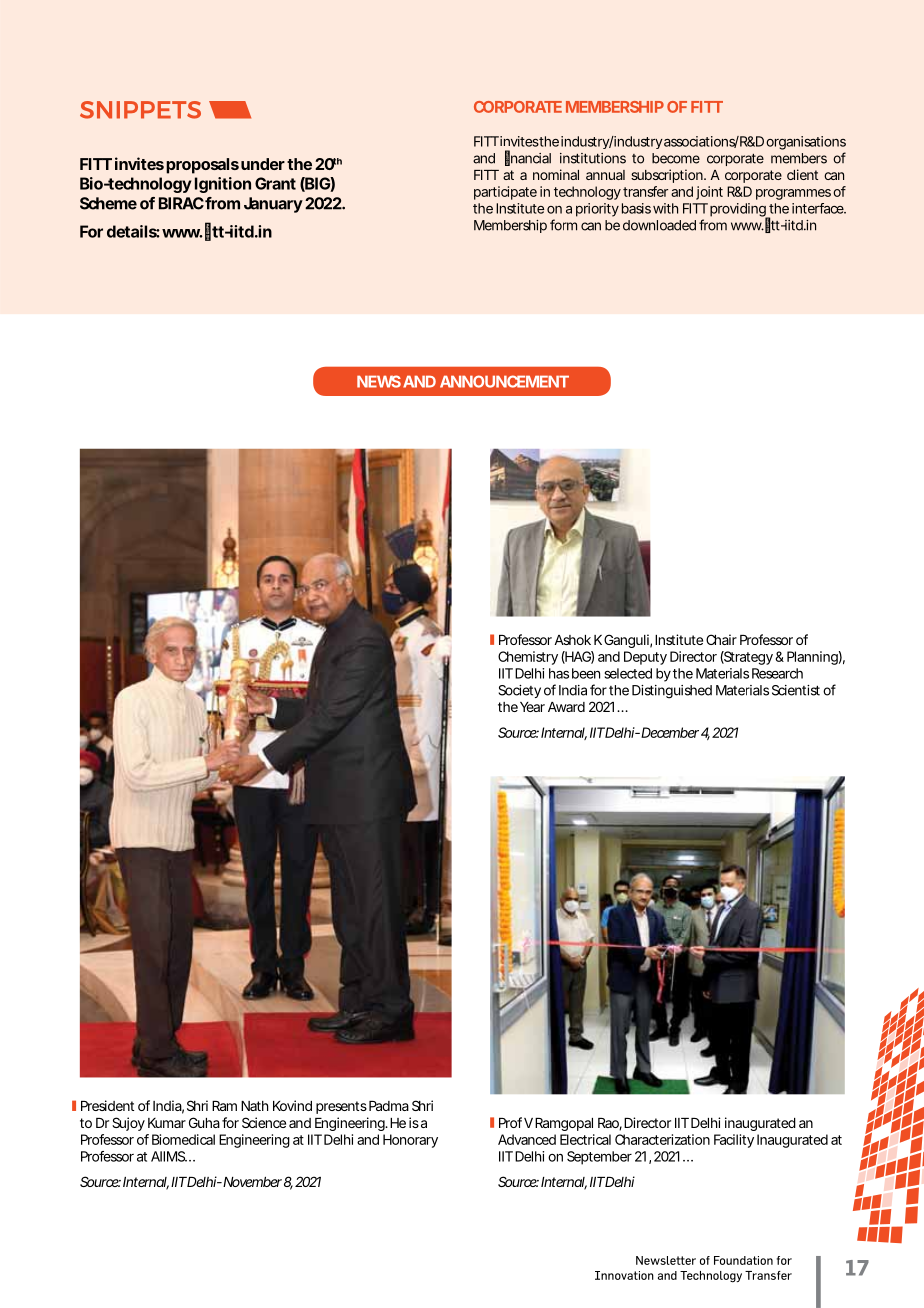 This image has width=924, height=1308. I want to click on become, so click(676, 158).
